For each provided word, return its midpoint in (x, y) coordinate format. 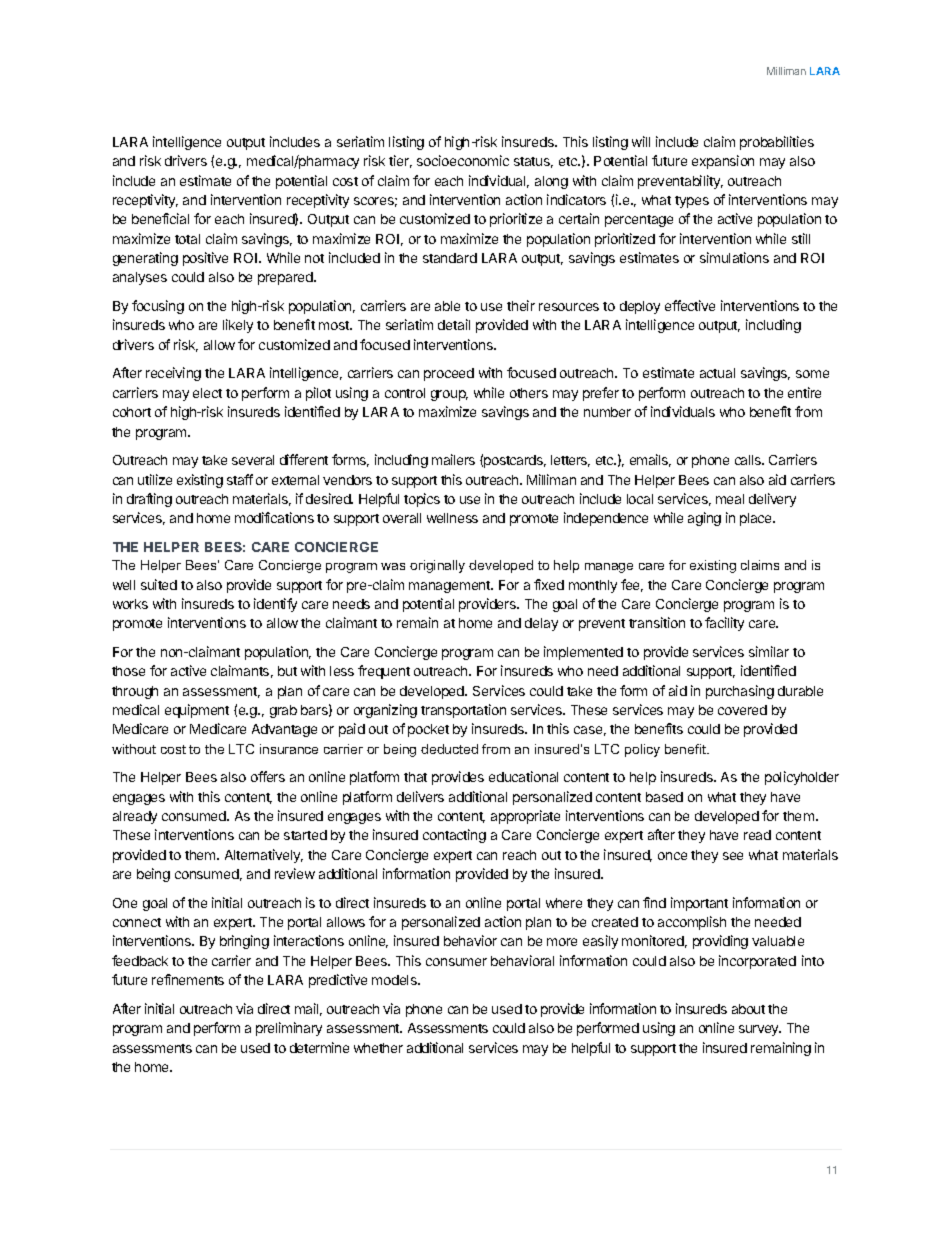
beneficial (160, 218)
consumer (456, 962)
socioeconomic (463, 160)
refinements (188, 979)
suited (159, 584)
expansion (723, 162)
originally (437, 566)
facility (724, 624)
